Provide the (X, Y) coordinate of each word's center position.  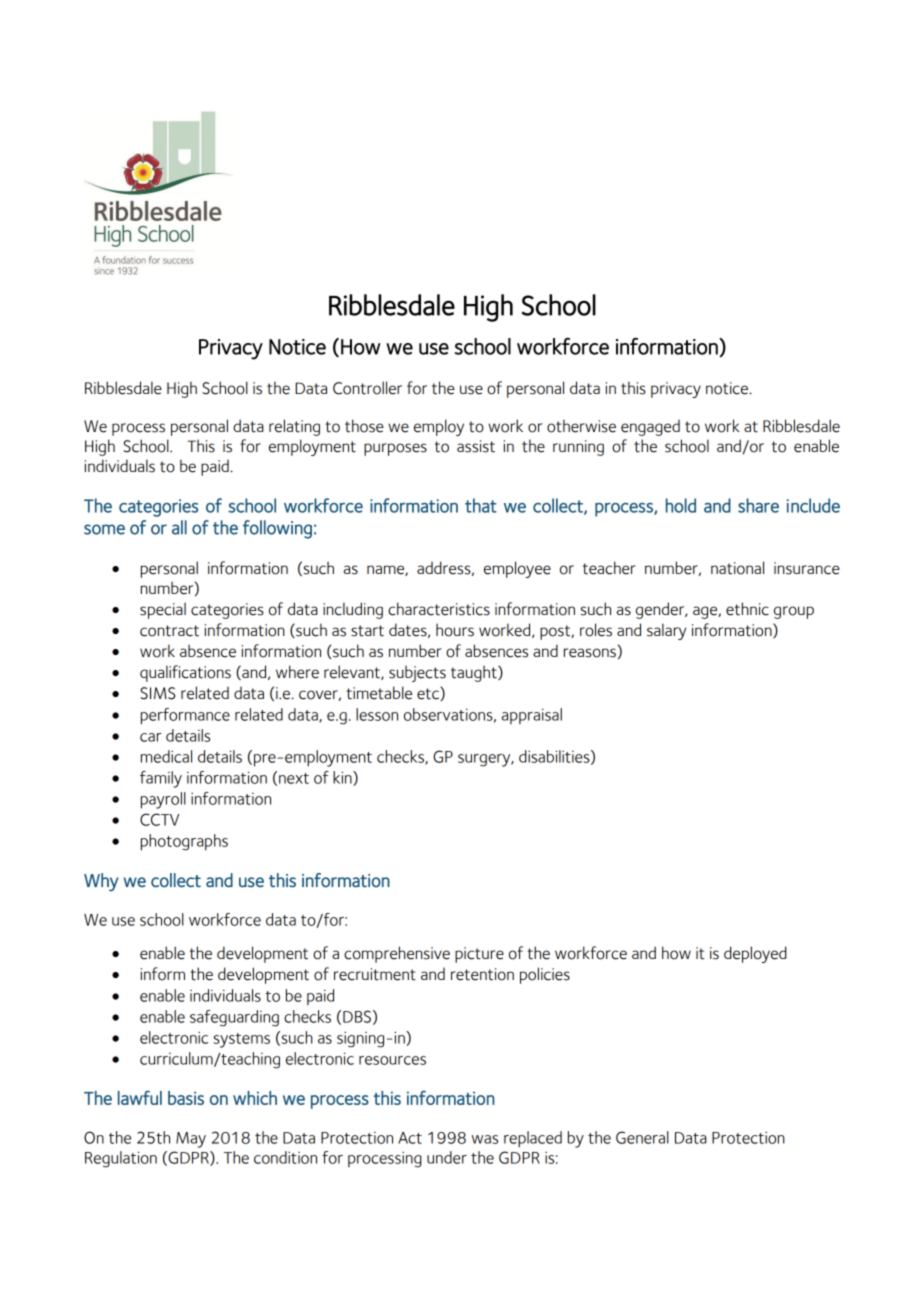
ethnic (747, 609)
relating (294, 427)
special (163, 610)
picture (479, 955)
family (161, 779)
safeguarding (234, 1018)
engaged (650, 428)
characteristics (439, 609)
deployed (755, 954)
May (191, 1140)
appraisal (532, 716)
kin (343, 778)
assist (476, 446)
